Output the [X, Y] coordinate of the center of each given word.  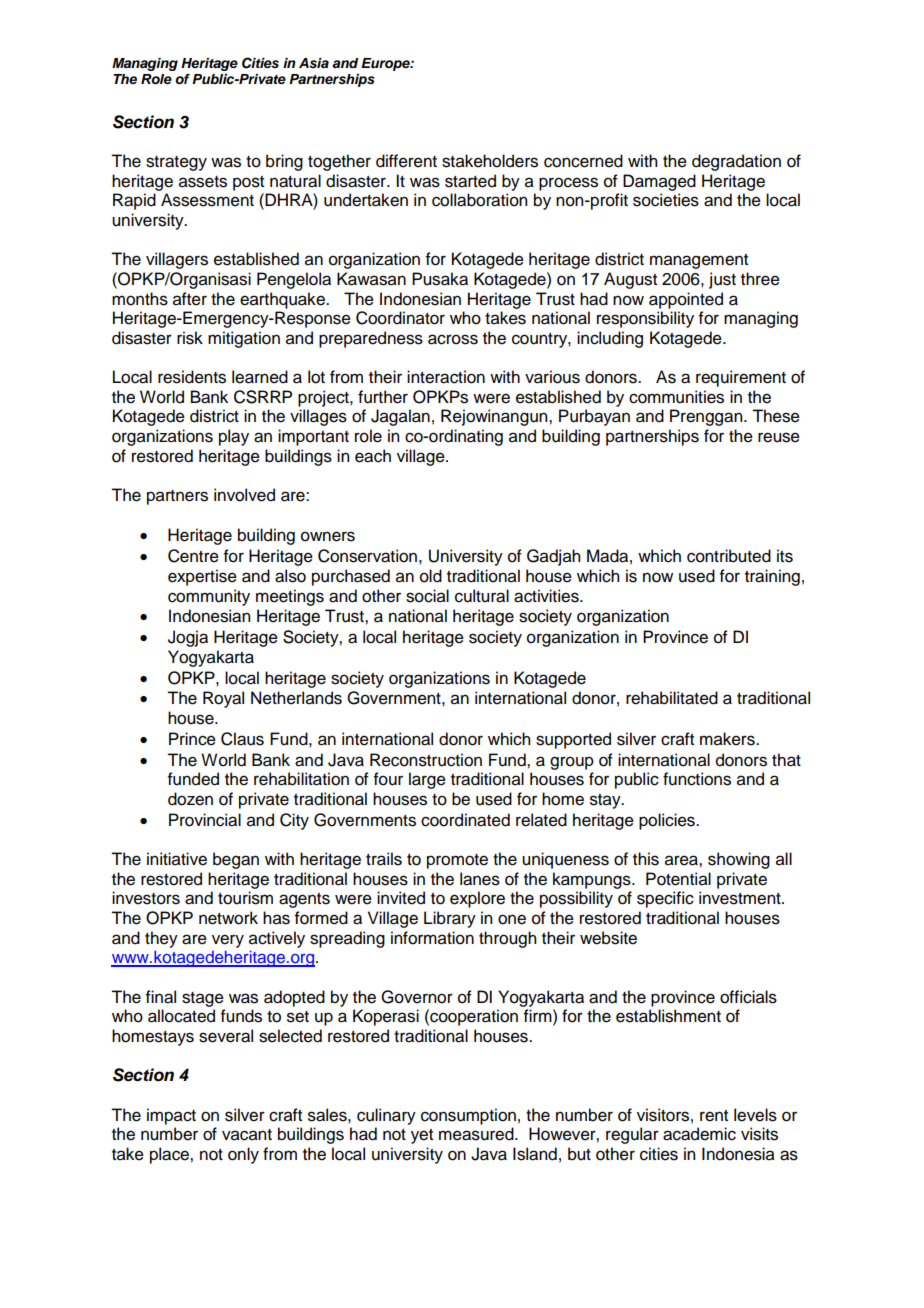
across [453, 339]
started [470, 181]
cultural [482, 596]
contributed [729, 556]
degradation [736, 162]
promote [457, 861]
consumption [468, 1116]
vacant [247, 1135]
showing [739, 860]
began [236, 860]
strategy [176, 163]
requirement [741, 378]
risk [190, 338]
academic [699, 1134]
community [209, 597]
